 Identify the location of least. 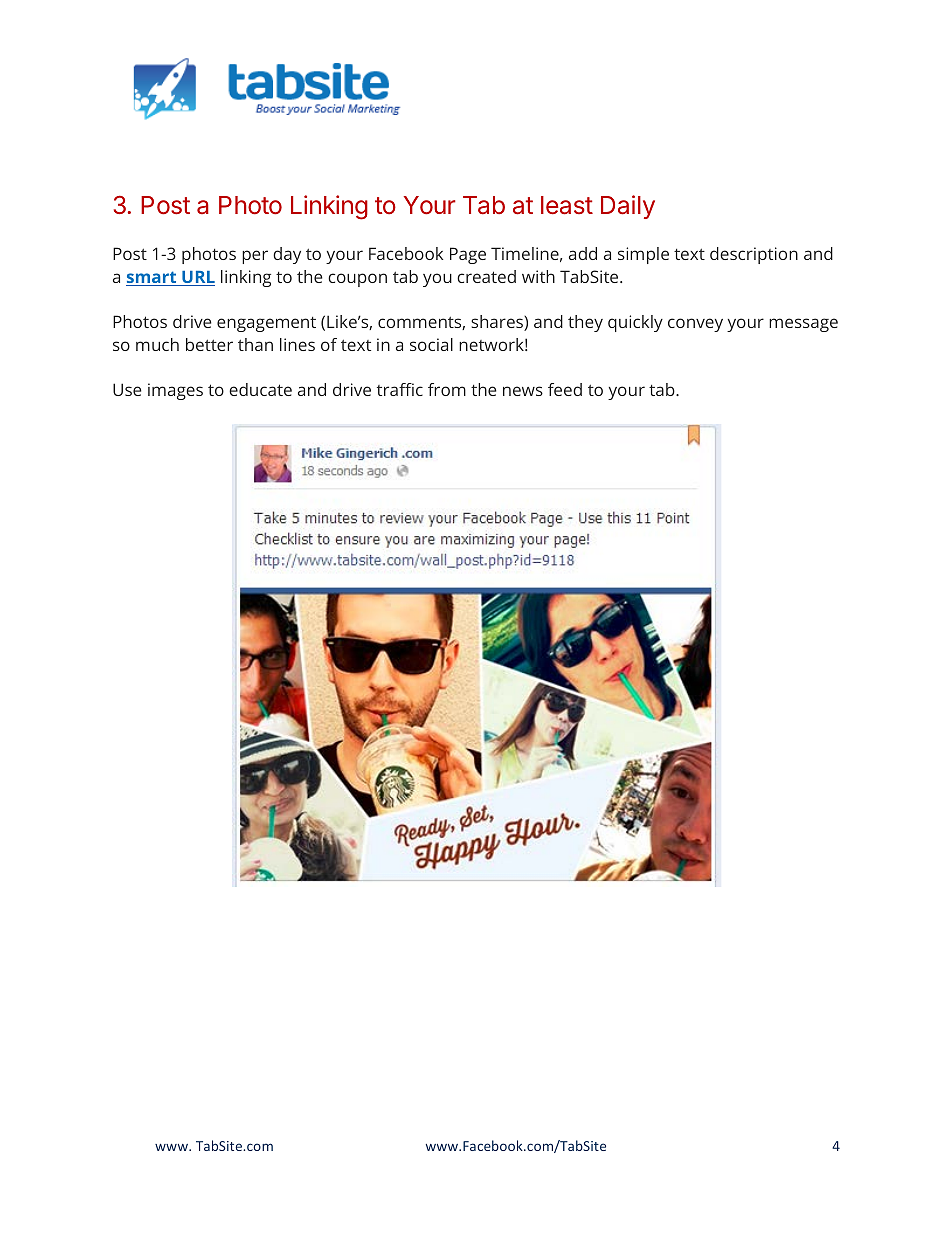
(567, 205).
